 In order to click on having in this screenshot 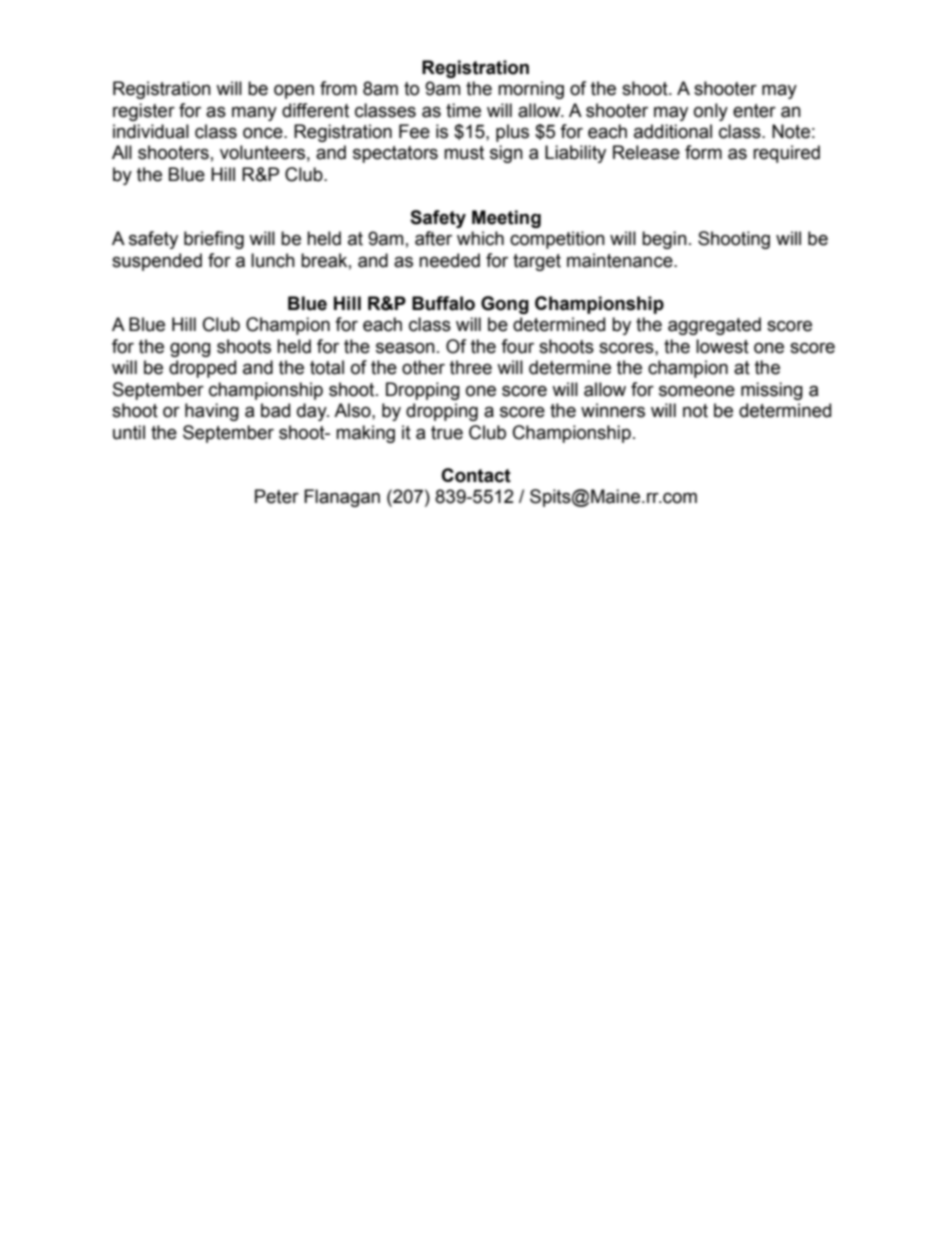, I will do `click(212, 412)`.
